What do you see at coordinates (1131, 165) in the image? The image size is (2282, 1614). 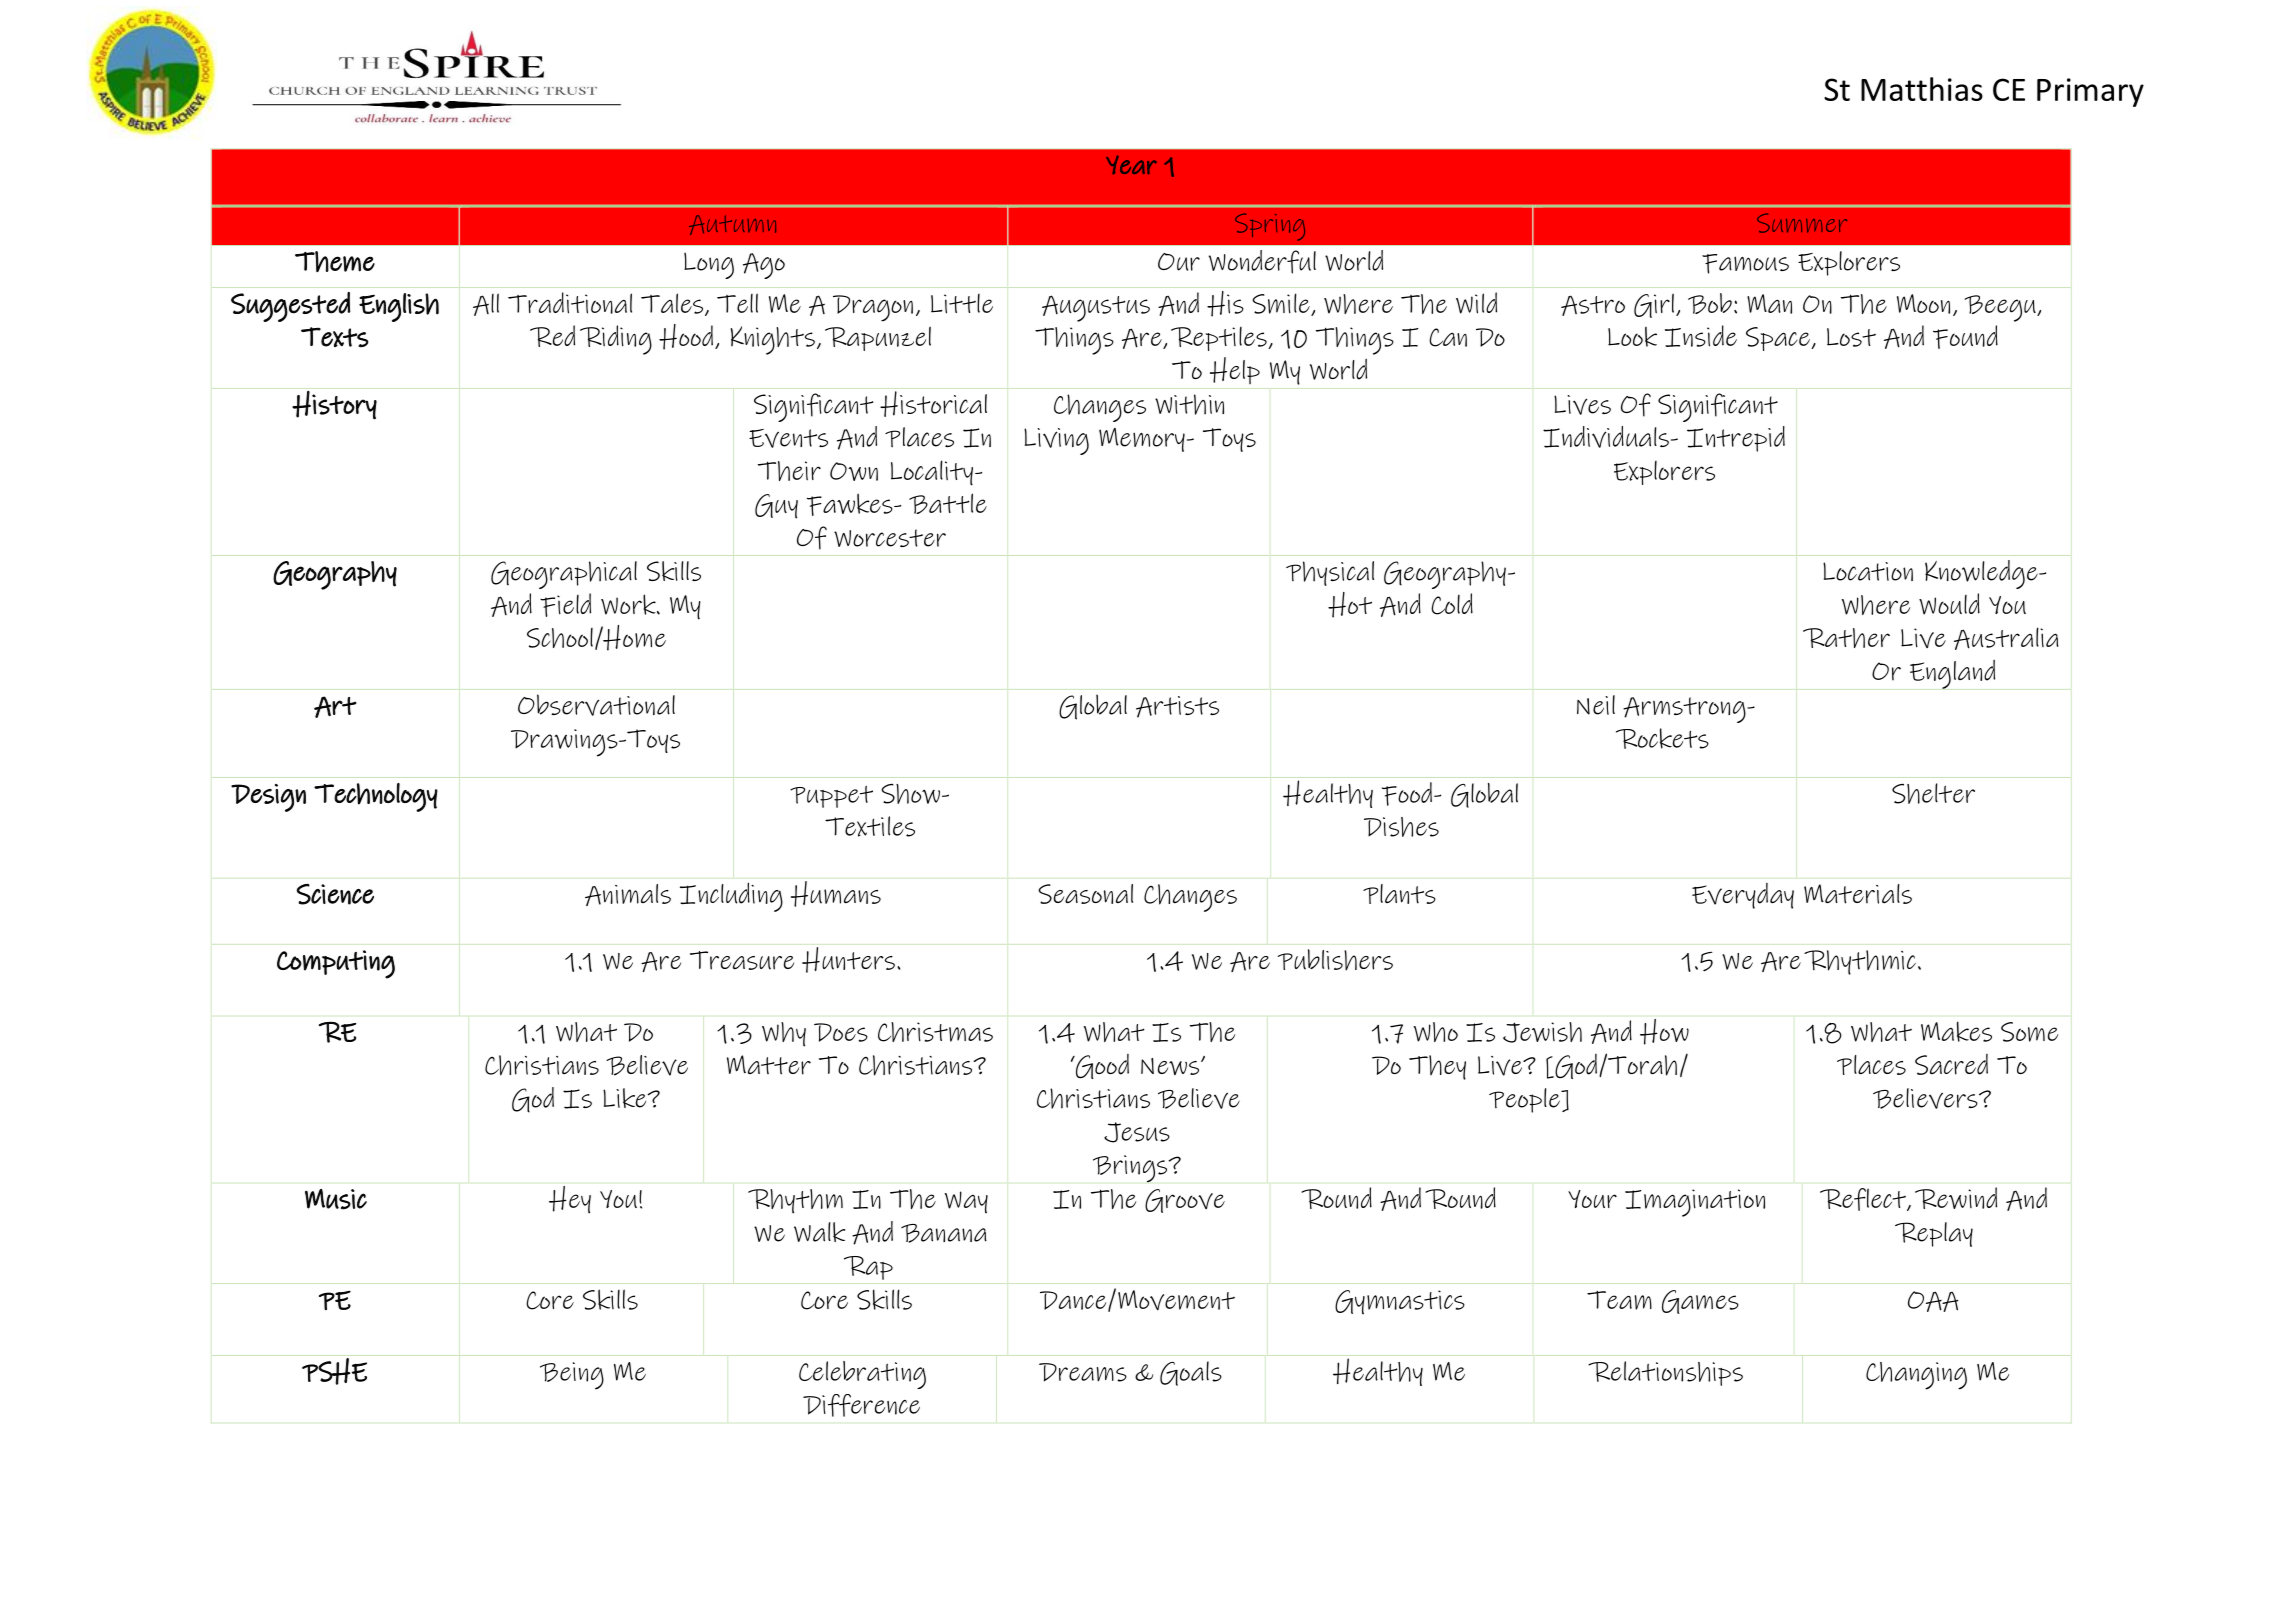 I see `Year` at bounding box center [1131, 165].
